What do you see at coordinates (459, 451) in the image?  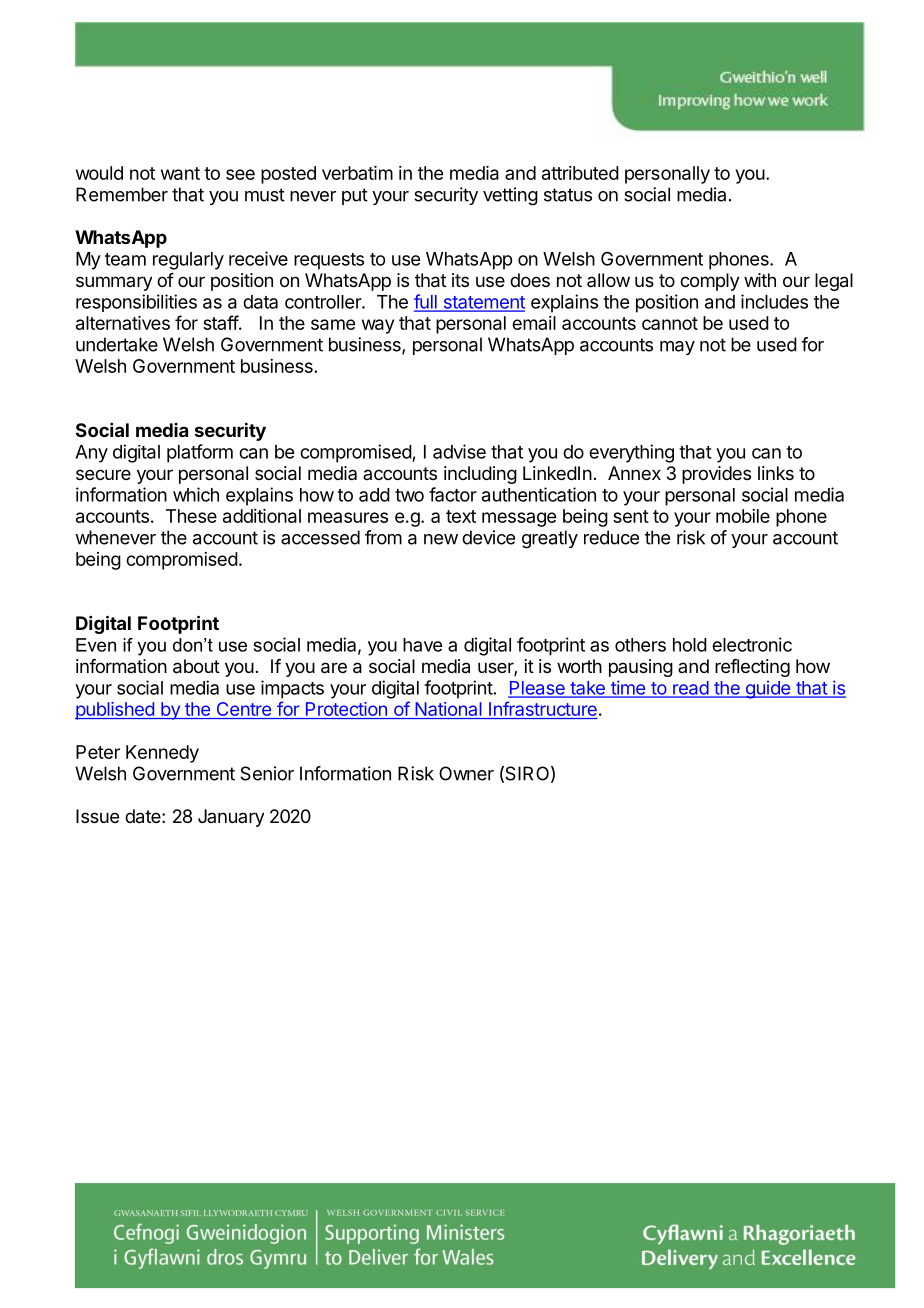 I see `advise` at bounding box center [459, 451].
